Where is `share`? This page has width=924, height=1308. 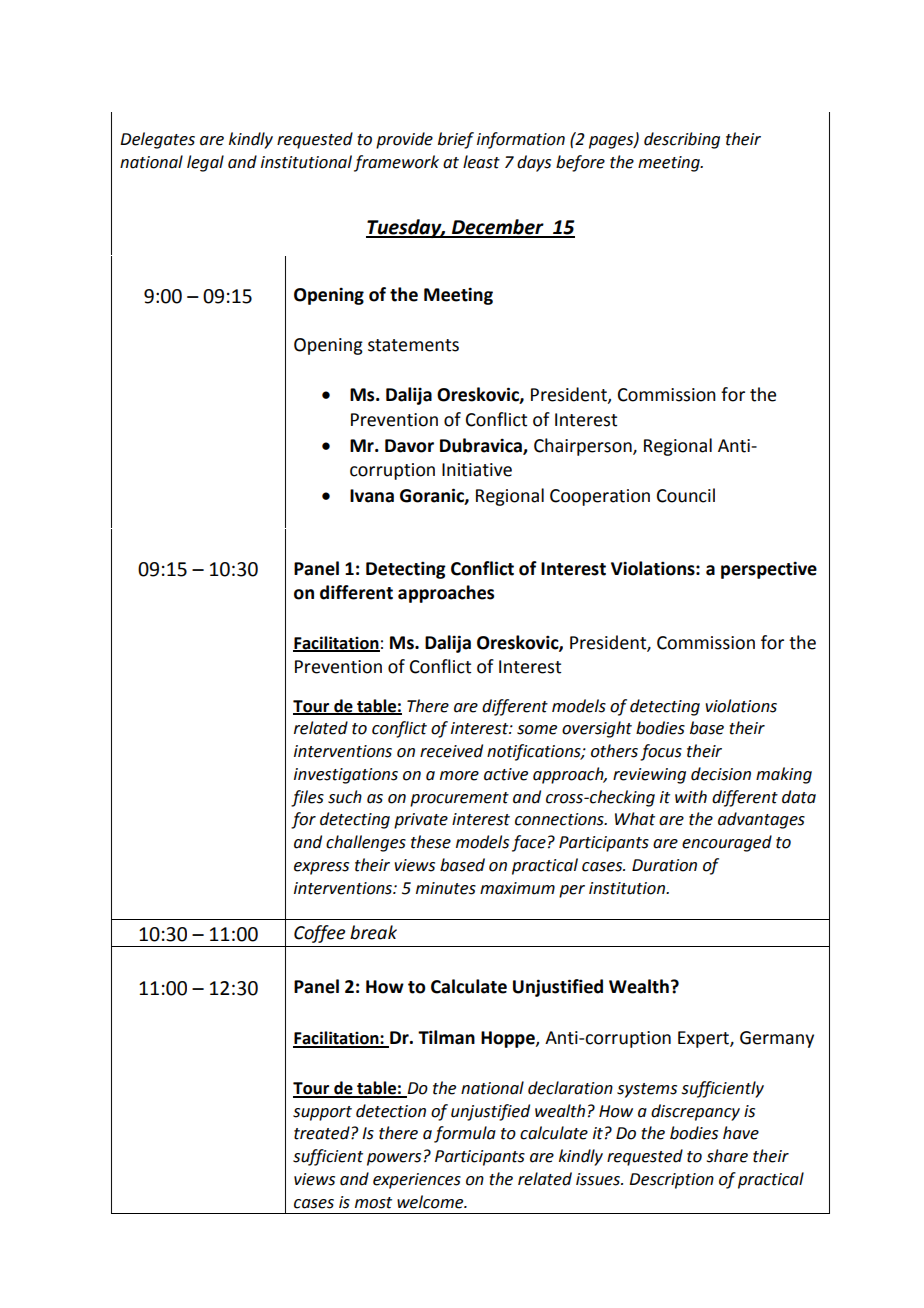
share is located at coordinates (727, 1156).
